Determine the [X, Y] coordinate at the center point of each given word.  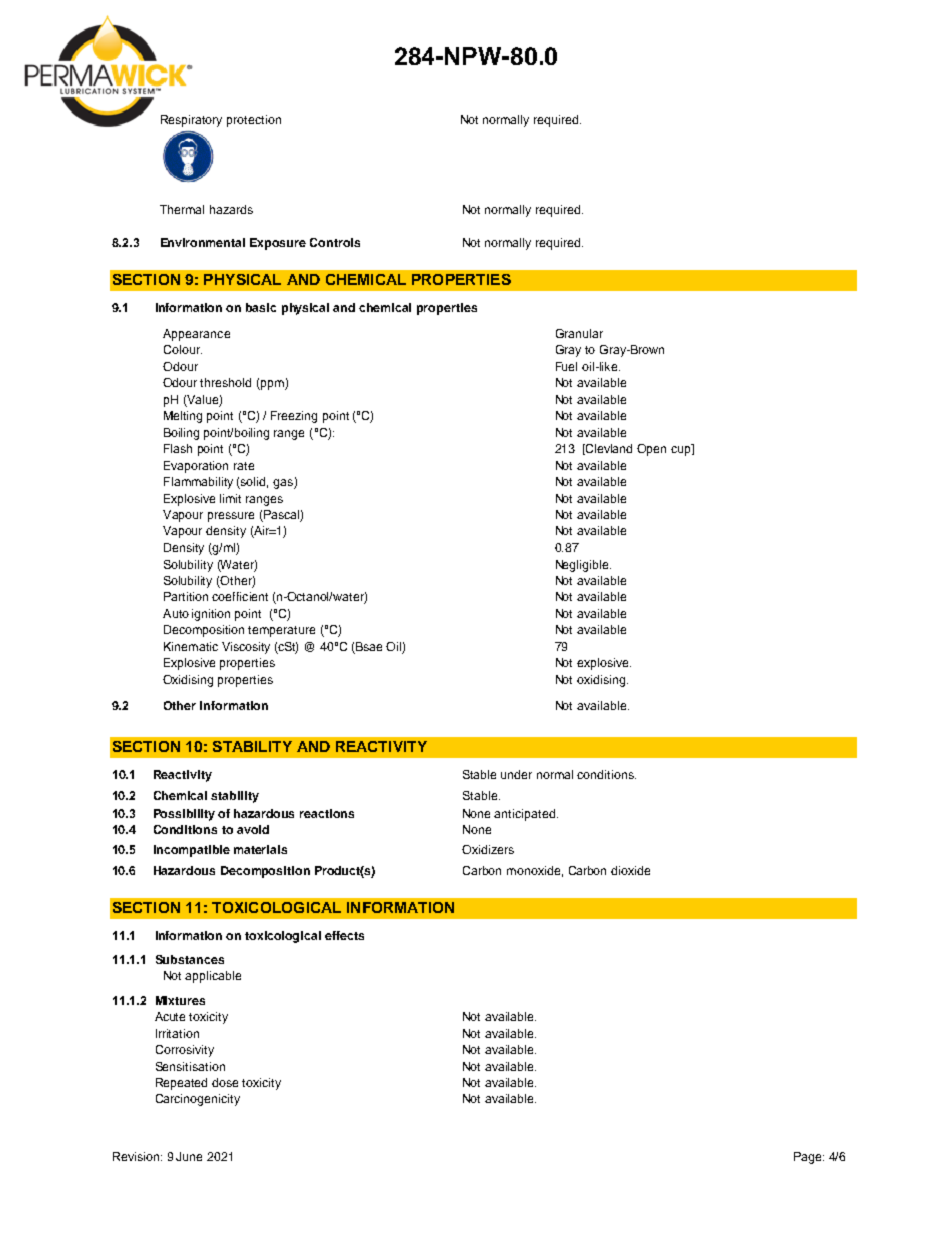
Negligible [583, 566]
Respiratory [191, 121]
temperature [281, 631]
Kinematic [191, 646]
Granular [579, 333]
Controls [335, 242]
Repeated [181, 1084]
